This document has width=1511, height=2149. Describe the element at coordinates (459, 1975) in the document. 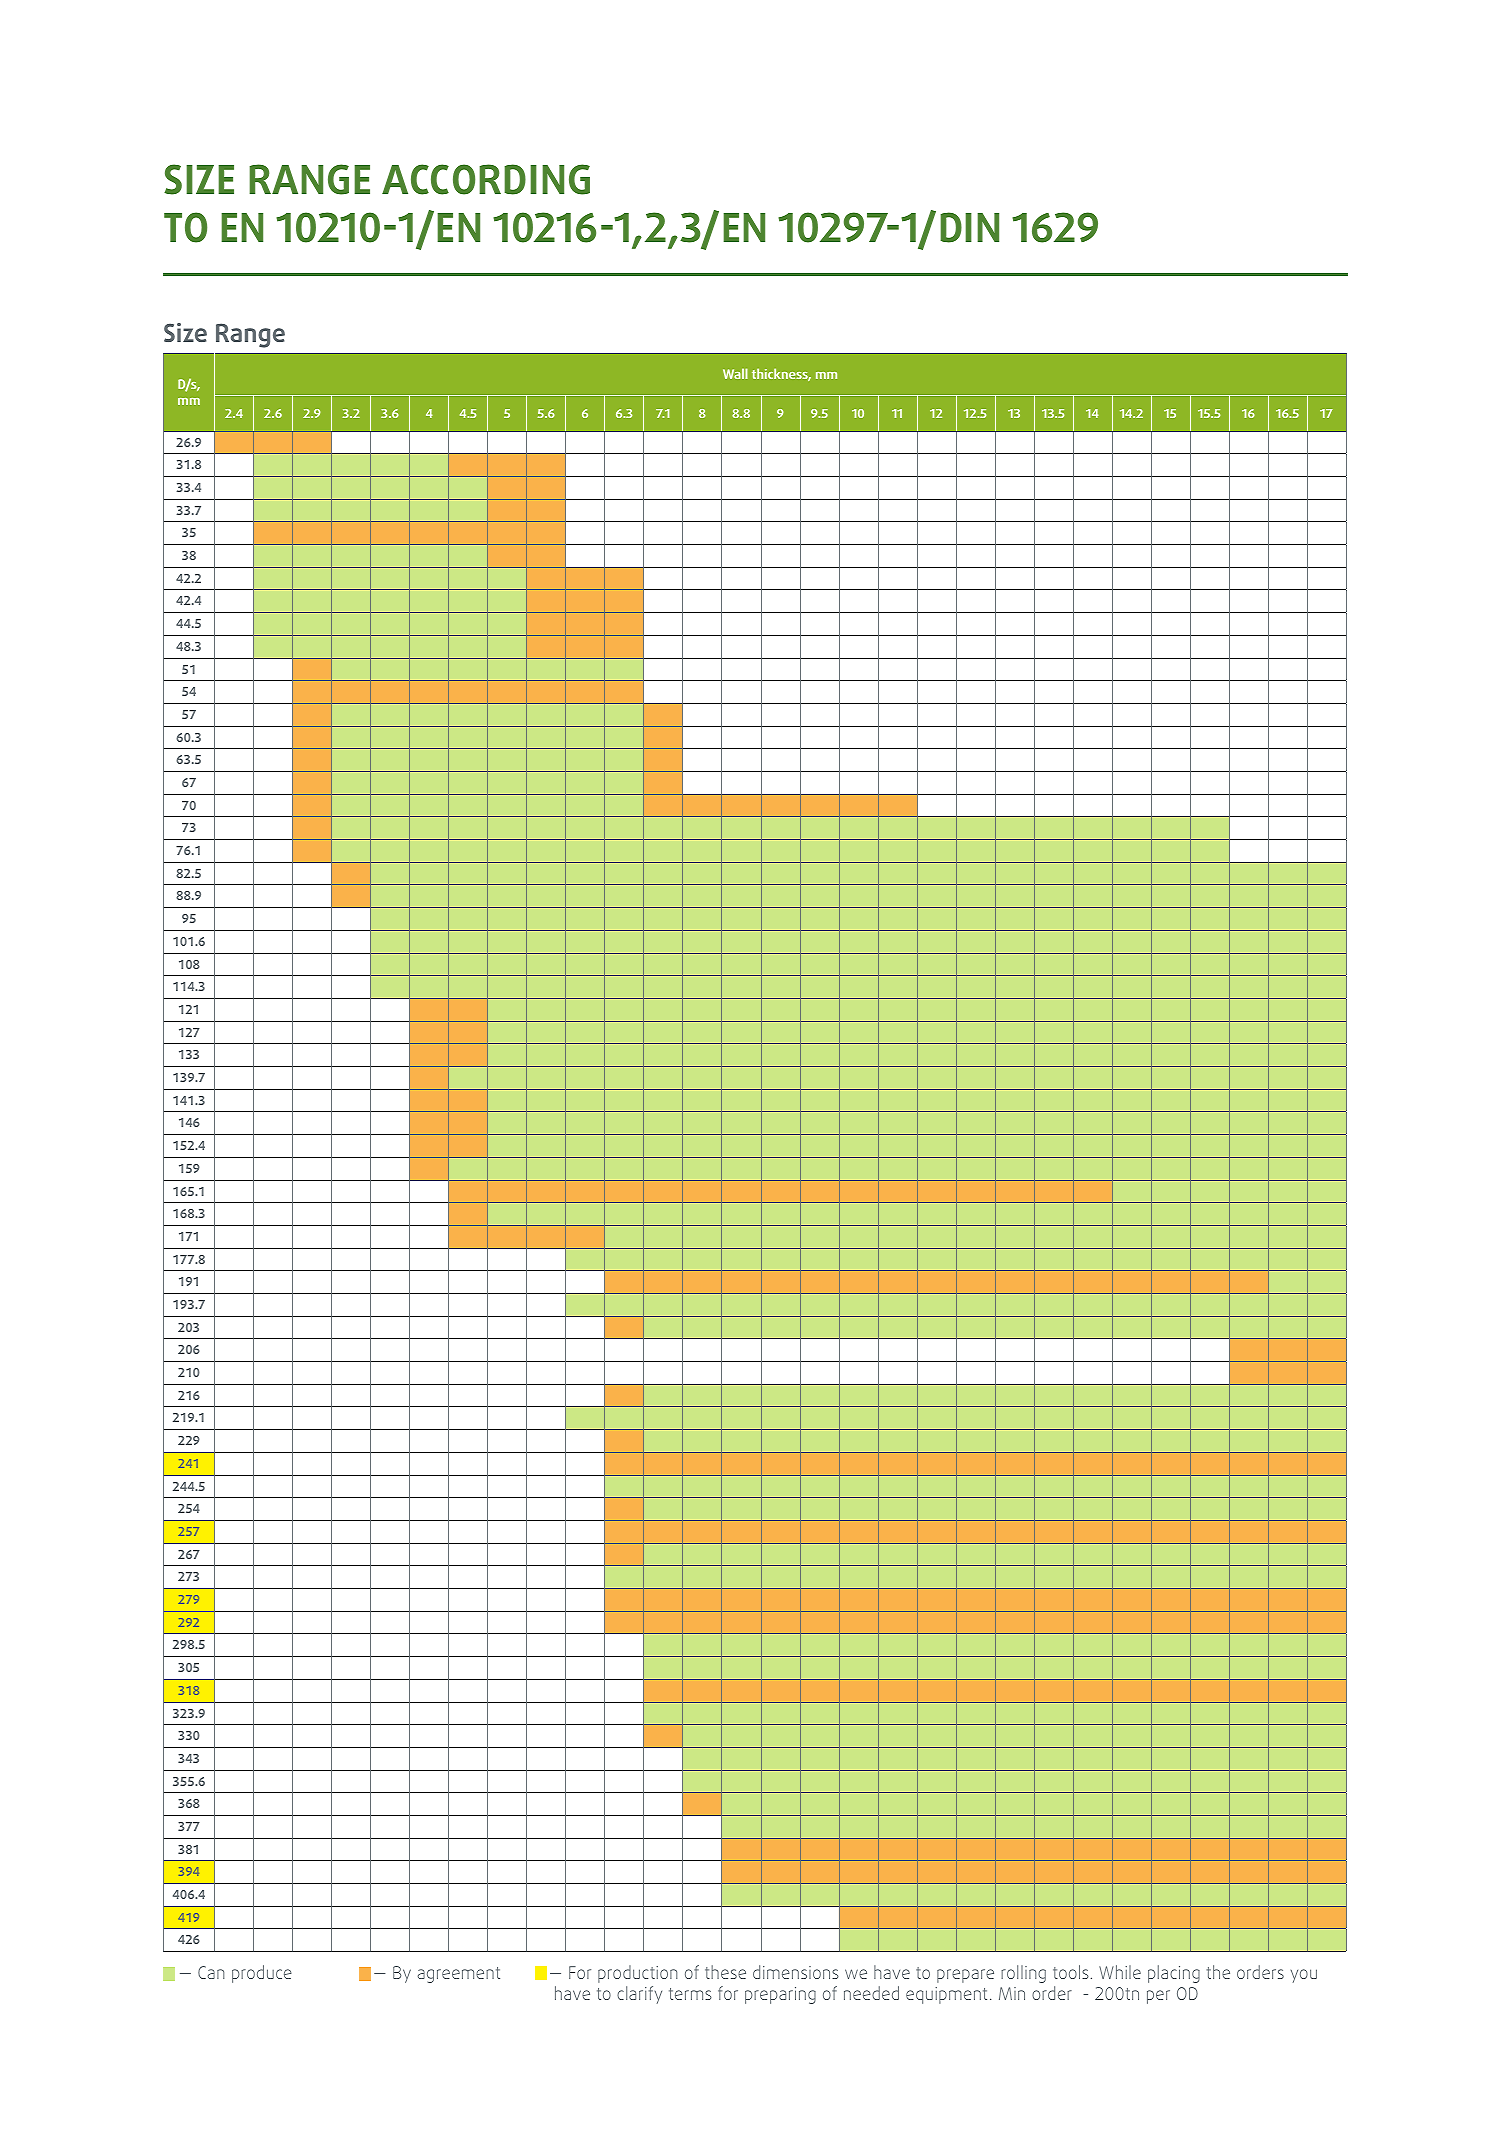

I see `agreement` at that location.
